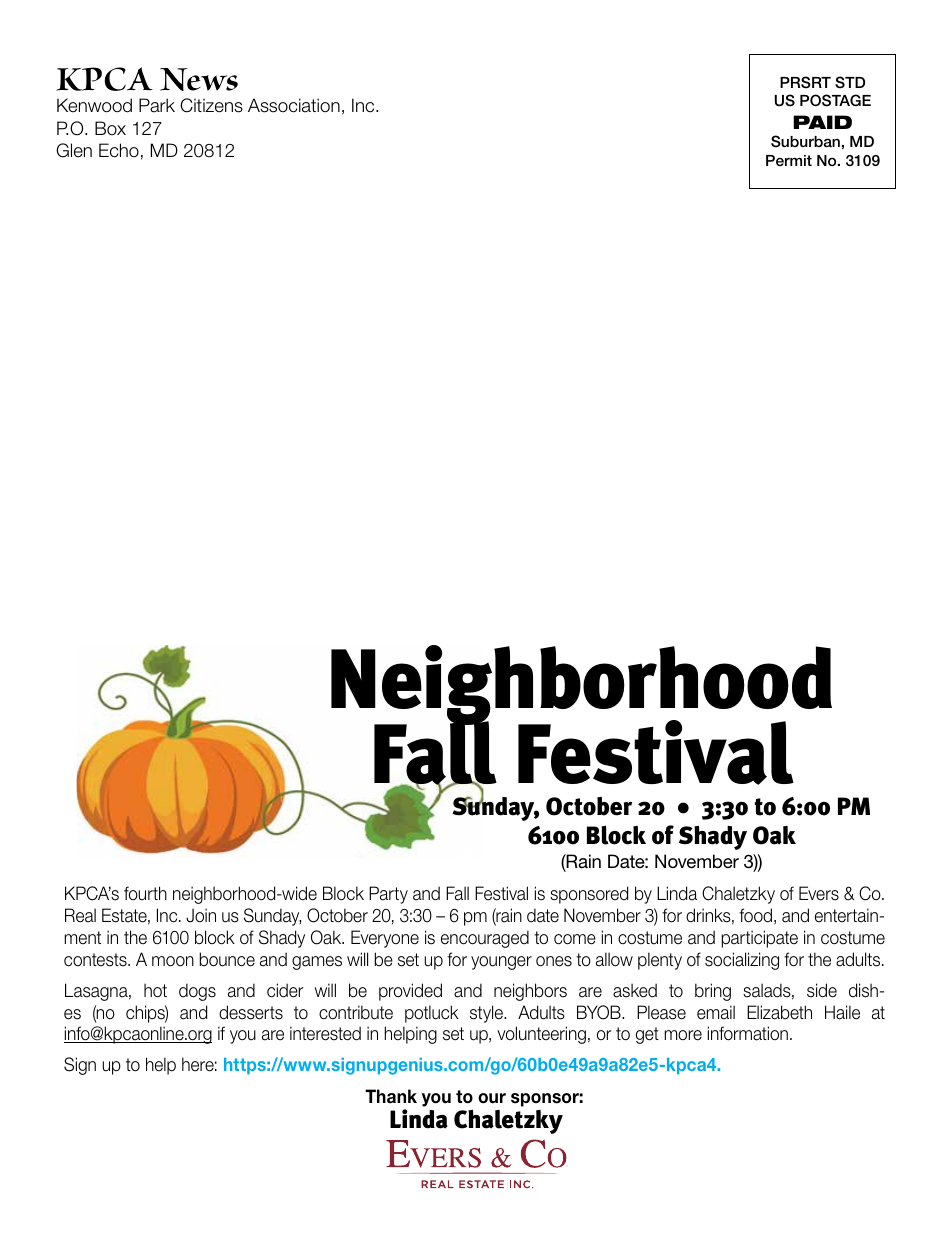 The width and height of the document is (952, 1233). What do you see at coordinates (819, 893) in the document?
I see `Evers` at bounding box center [819, 893].
